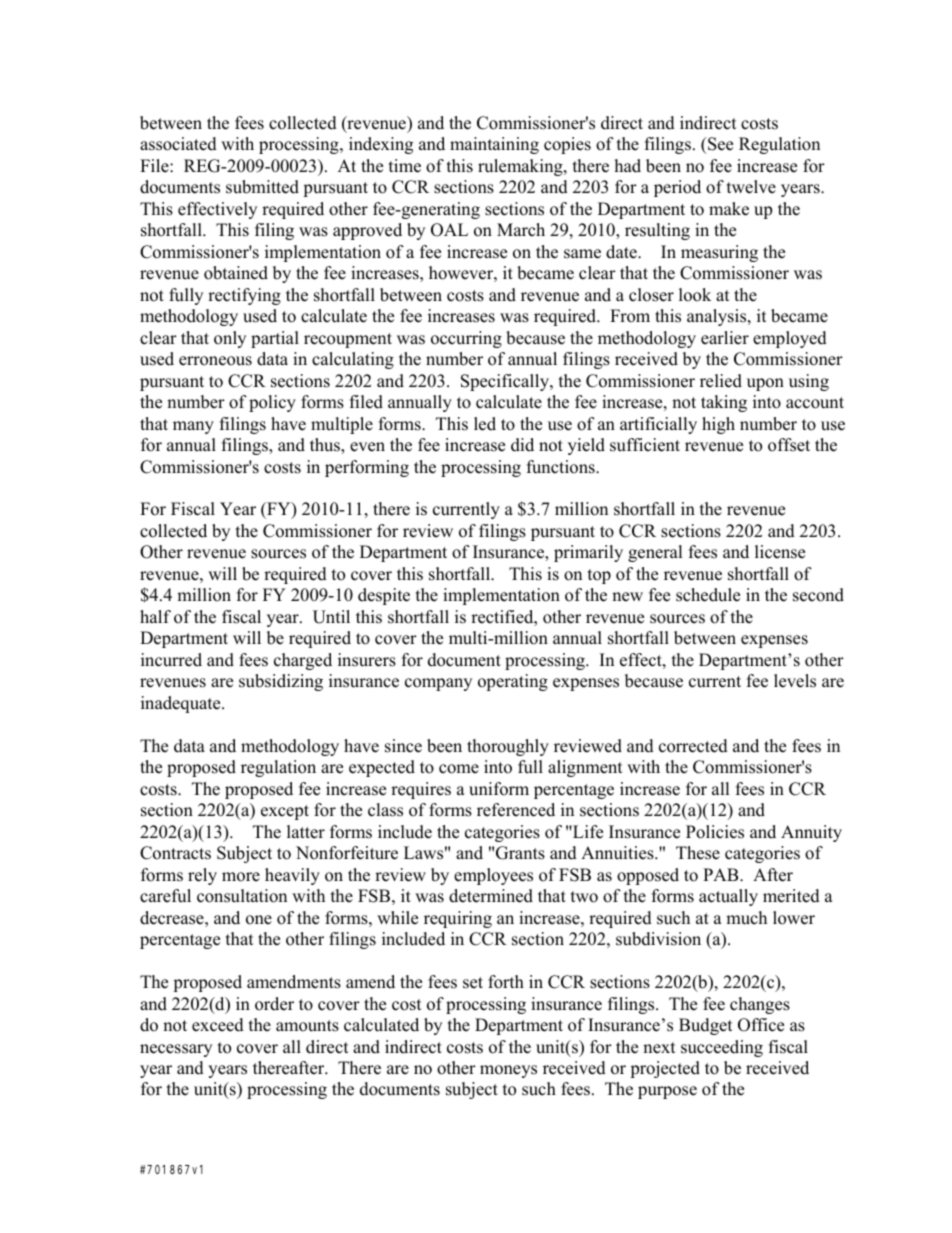  I want to click on moneys, so click(508, 1071).
